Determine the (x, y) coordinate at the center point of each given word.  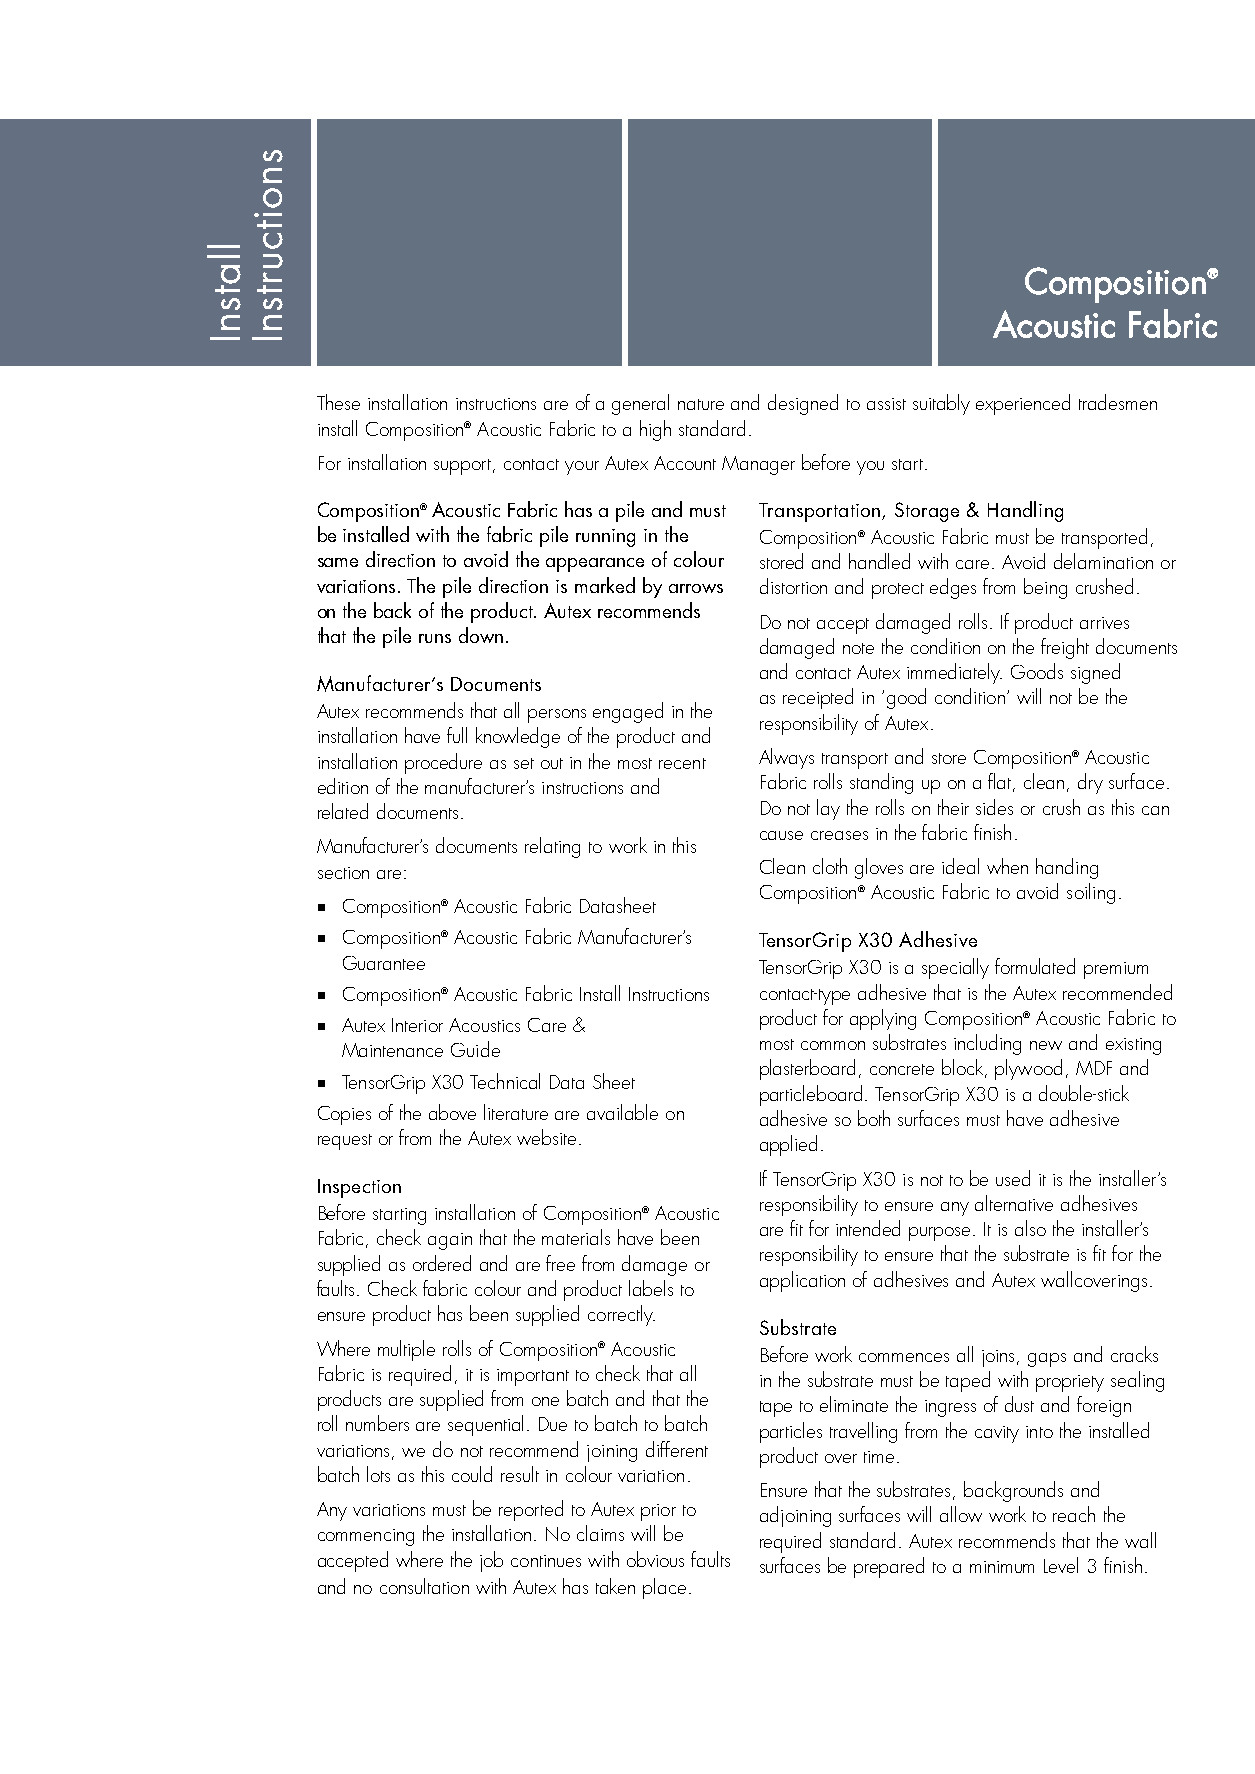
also (1030, 1228)
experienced (1023, 404)
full (457, 735)
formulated (1035, 966)
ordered (442, 1263)
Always (786, 758)
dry (1090, 783)
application (802, 1281)
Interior (417, 1025)
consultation (424, 1586)
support (464, 467)
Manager (758, 465)
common (833, 1045)
